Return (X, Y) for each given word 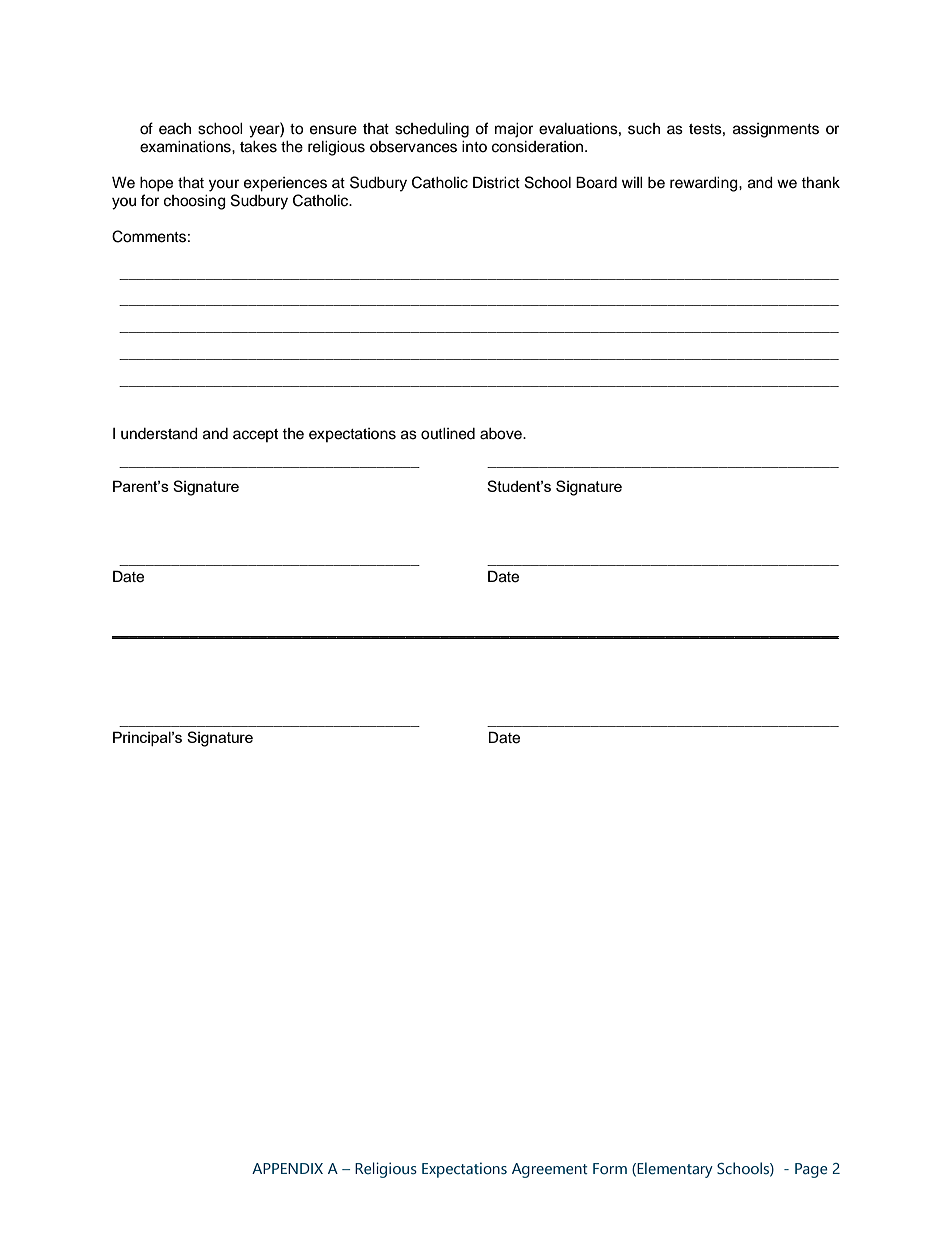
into (474, 146)
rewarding (705, 184)
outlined (448, 434)
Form (610, 1169)
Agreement (550, 1170)
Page (811, 1170)
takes (258, 147)
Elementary (675, 1170)
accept (255, 435)
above (502, 434)
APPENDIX (287, 1168)
